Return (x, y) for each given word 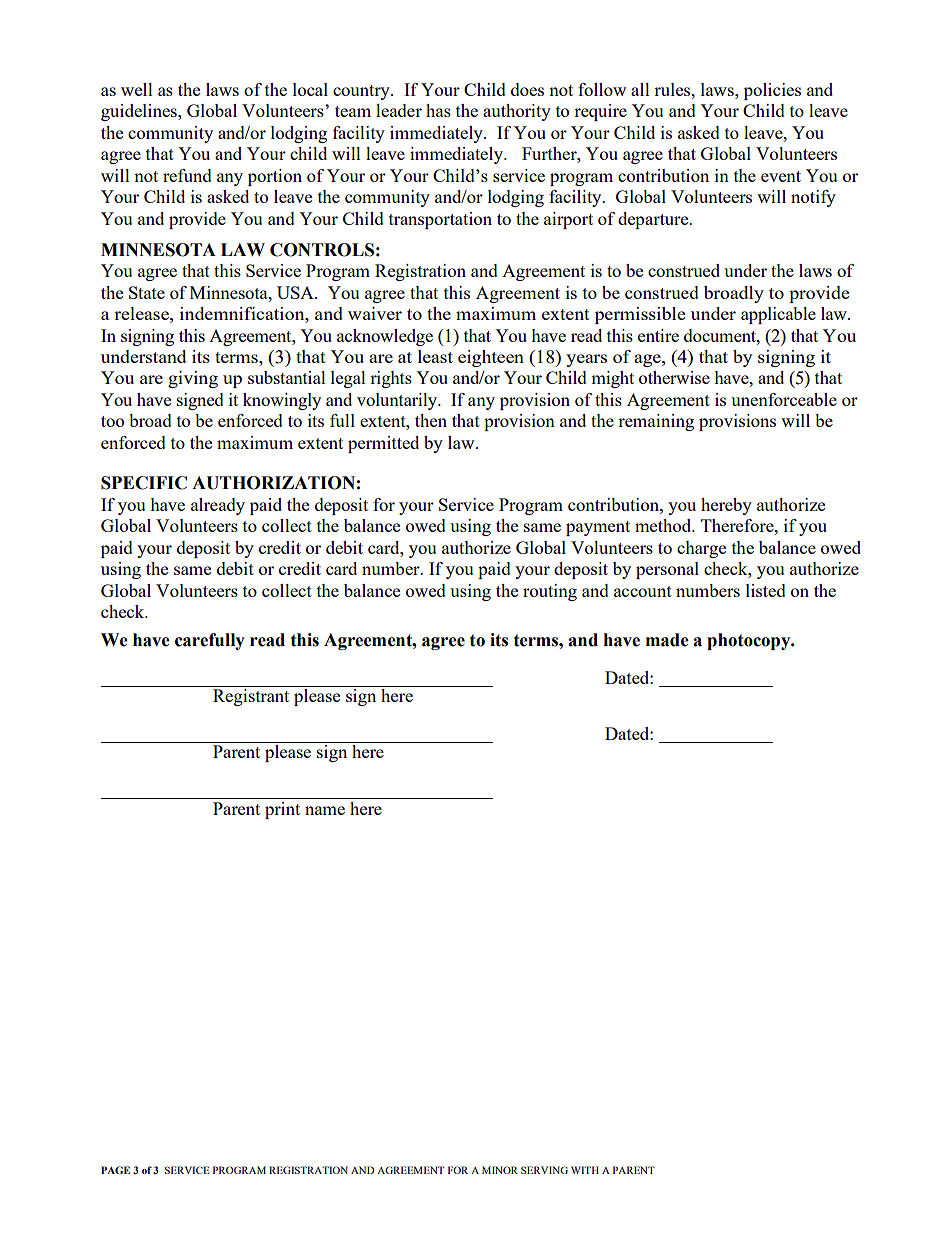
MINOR (500, 1170)
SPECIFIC (144, 483)
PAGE (115, 1170)
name (325, 810)
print (282, 810)
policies (772, 91)
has (438, 110)
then (431, 420)
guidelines (140, 112)
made (667, 640)
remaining (656, 422)
